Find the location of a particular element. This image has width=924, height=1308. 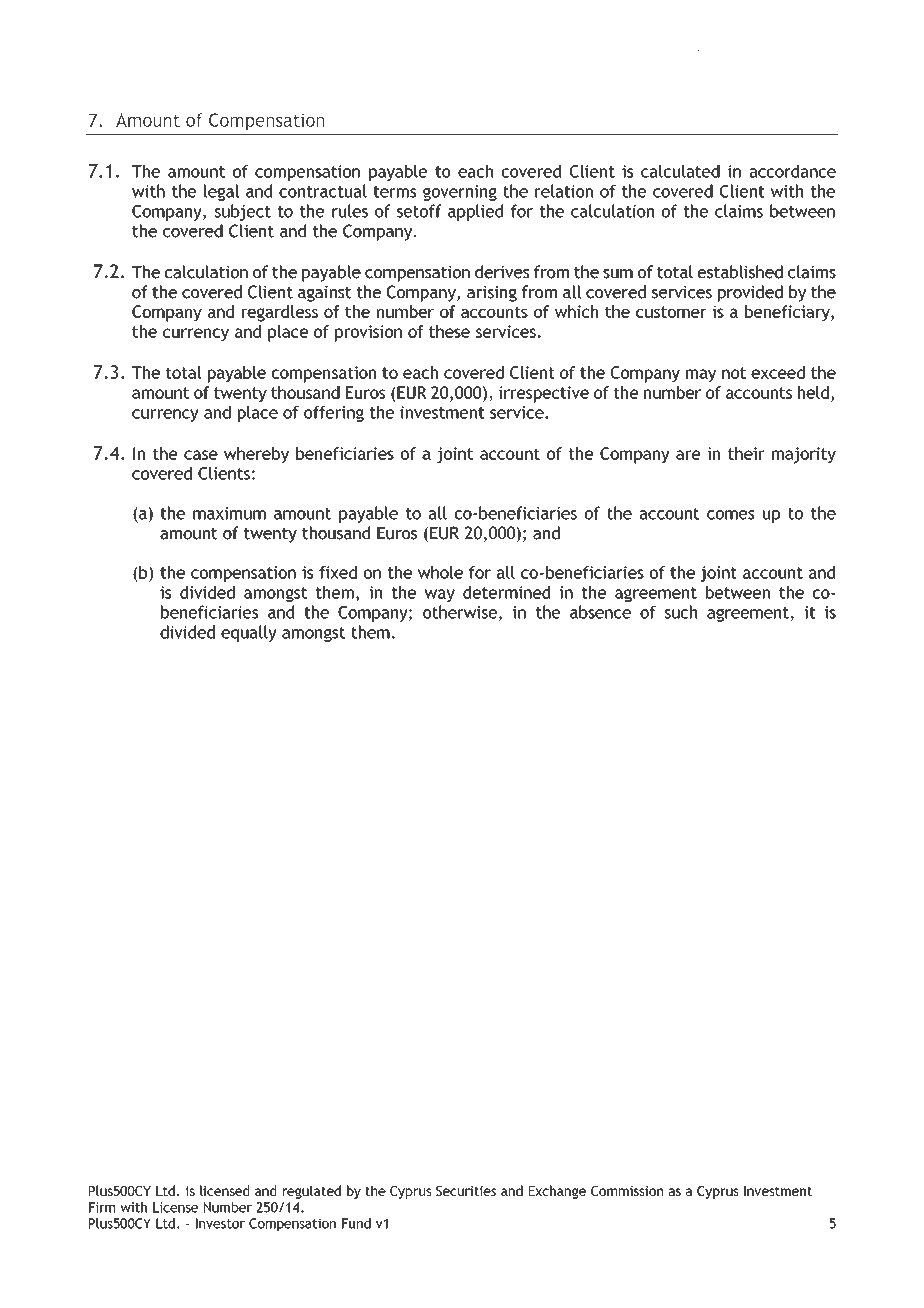

such is located at coordinates (681, 612).
